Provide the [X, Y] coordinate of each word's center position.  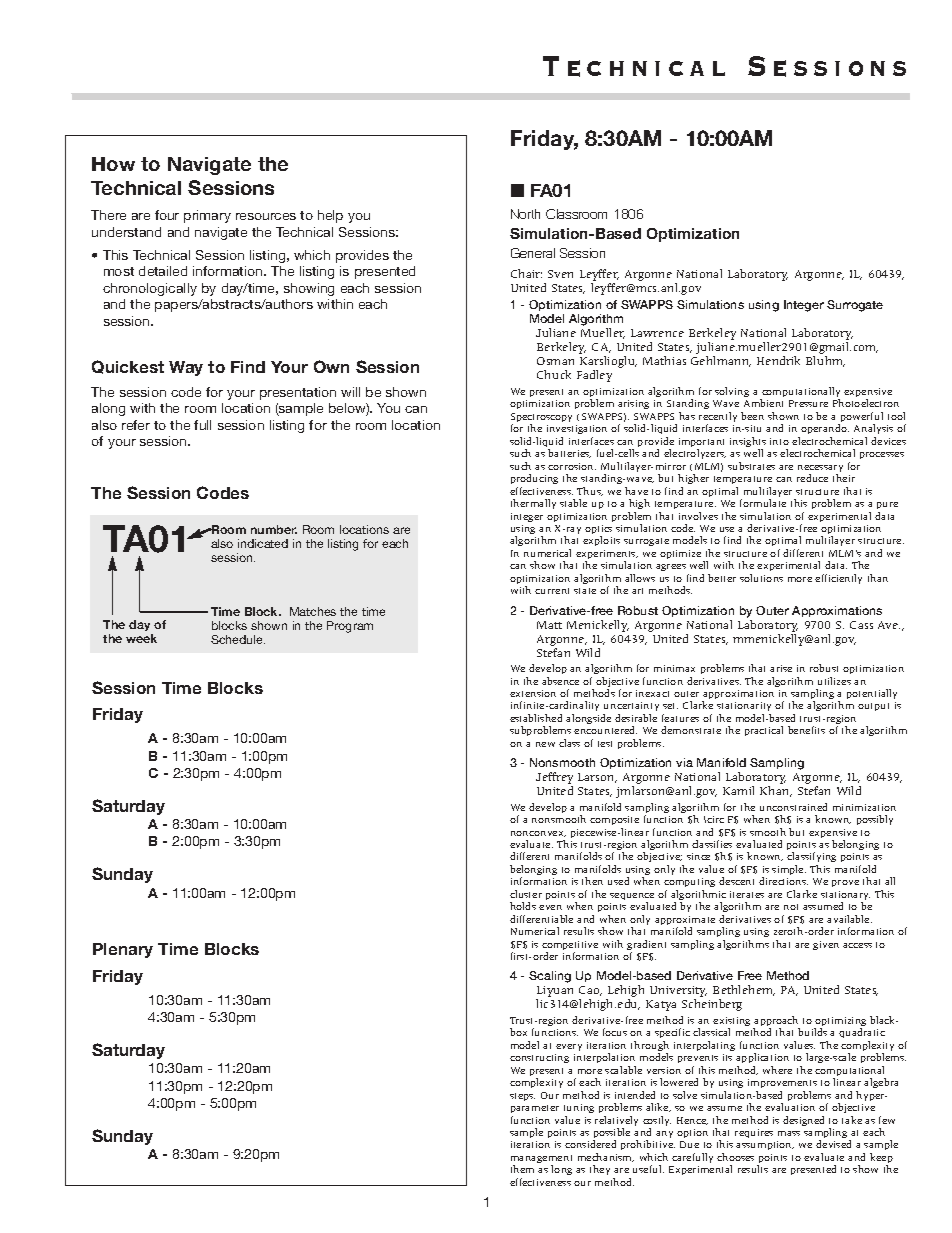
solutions [761, 578]
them [522, 1169]
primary [207, 216]
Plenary [123, 950]
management [541, 1160]
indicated [263, 543]
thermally [533, 504]
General [533, 253]
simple [789, 870]
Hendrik [778, 360]
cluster [526, 894]
